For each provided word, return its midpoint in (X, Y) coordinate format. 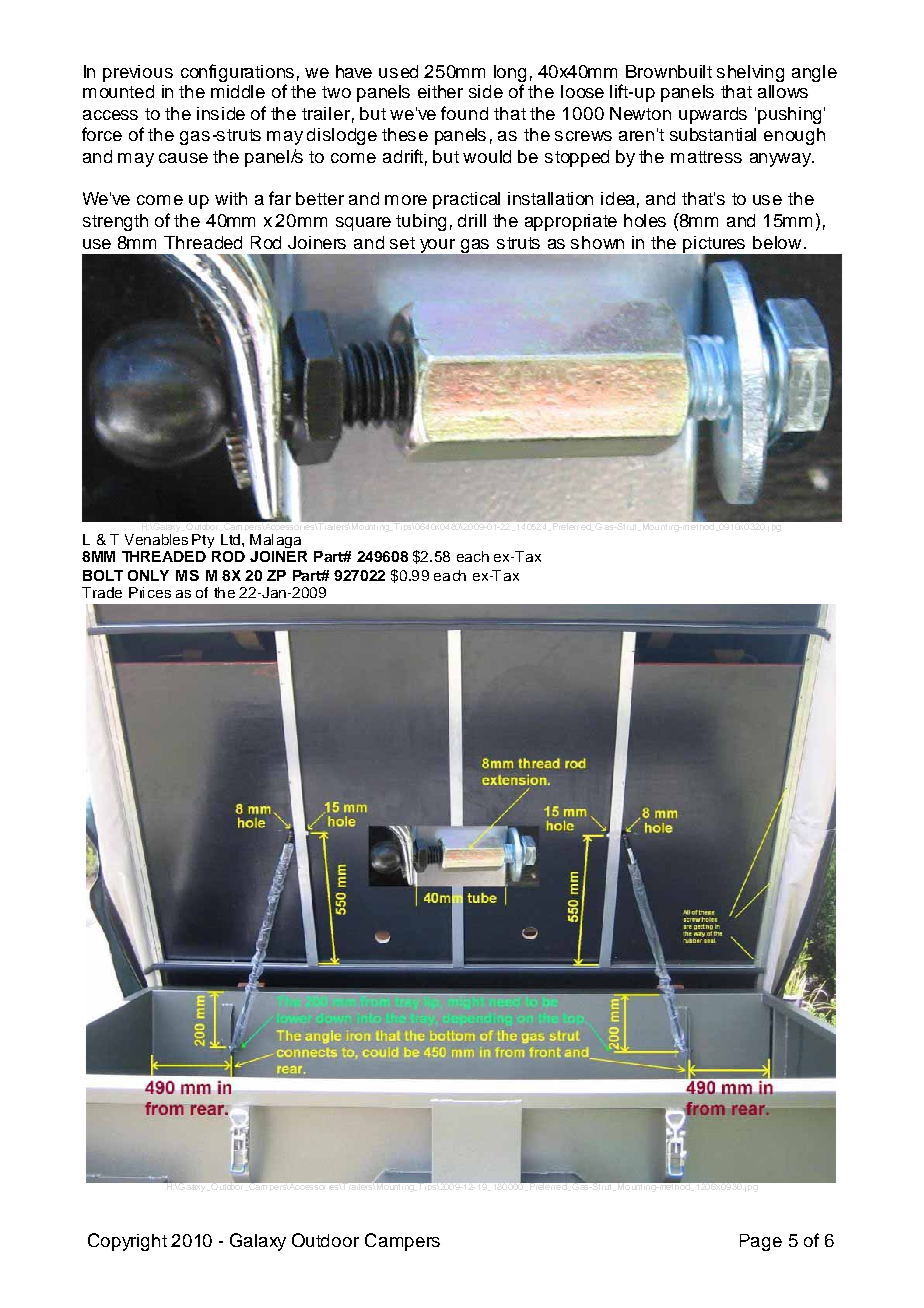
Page (761, 1242)
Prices (150, 592)
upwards (713, 115)
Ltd (232, 539)
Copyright (127, 1242)
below (777, 242)
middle (238, 91)
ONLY (148, 575)
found (464, 113)
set (402, 243)
